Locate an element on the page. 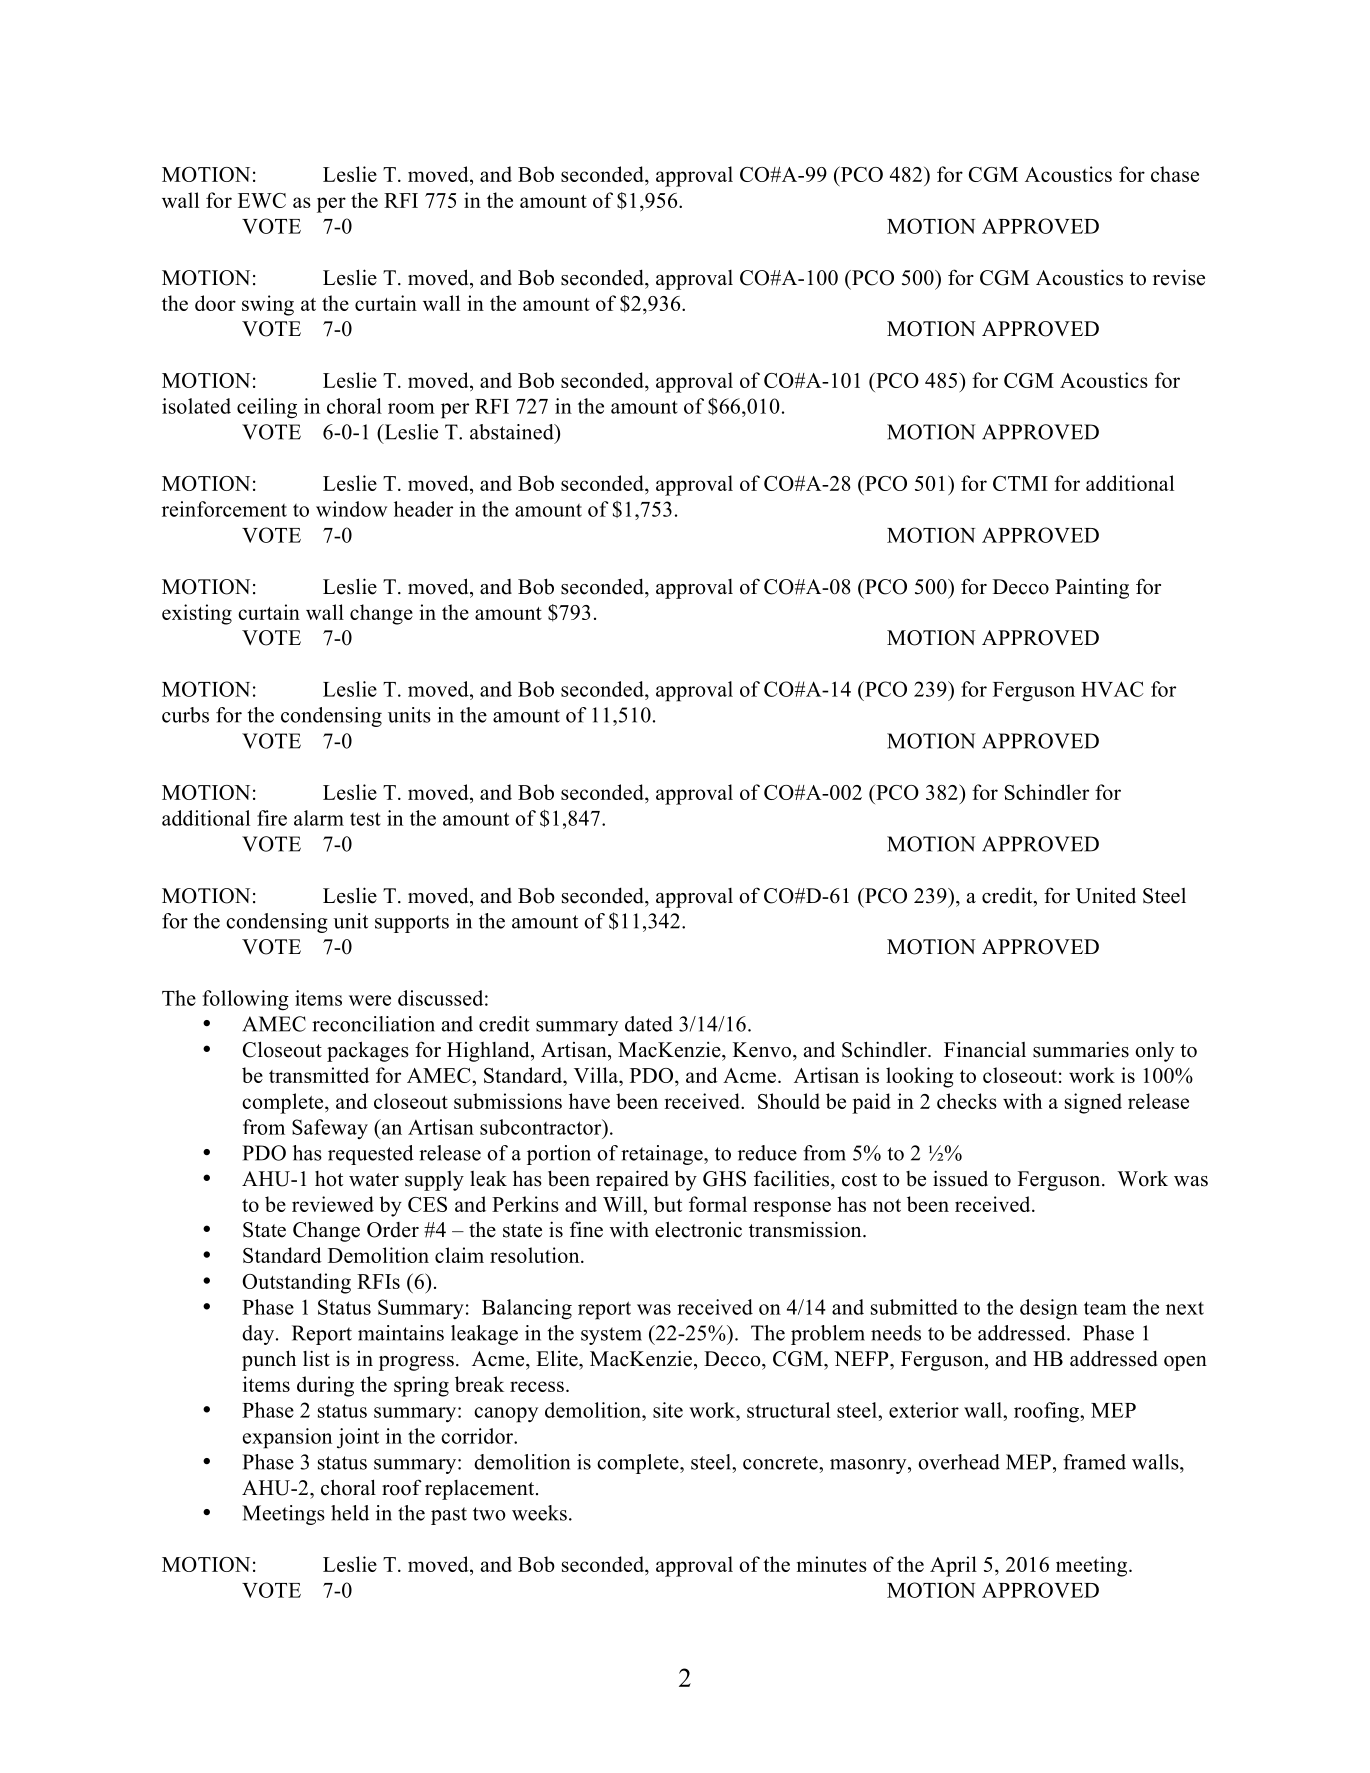 The width and height of the image is (1370, 1773). HVAC is located at coordinates (1112, 689).
